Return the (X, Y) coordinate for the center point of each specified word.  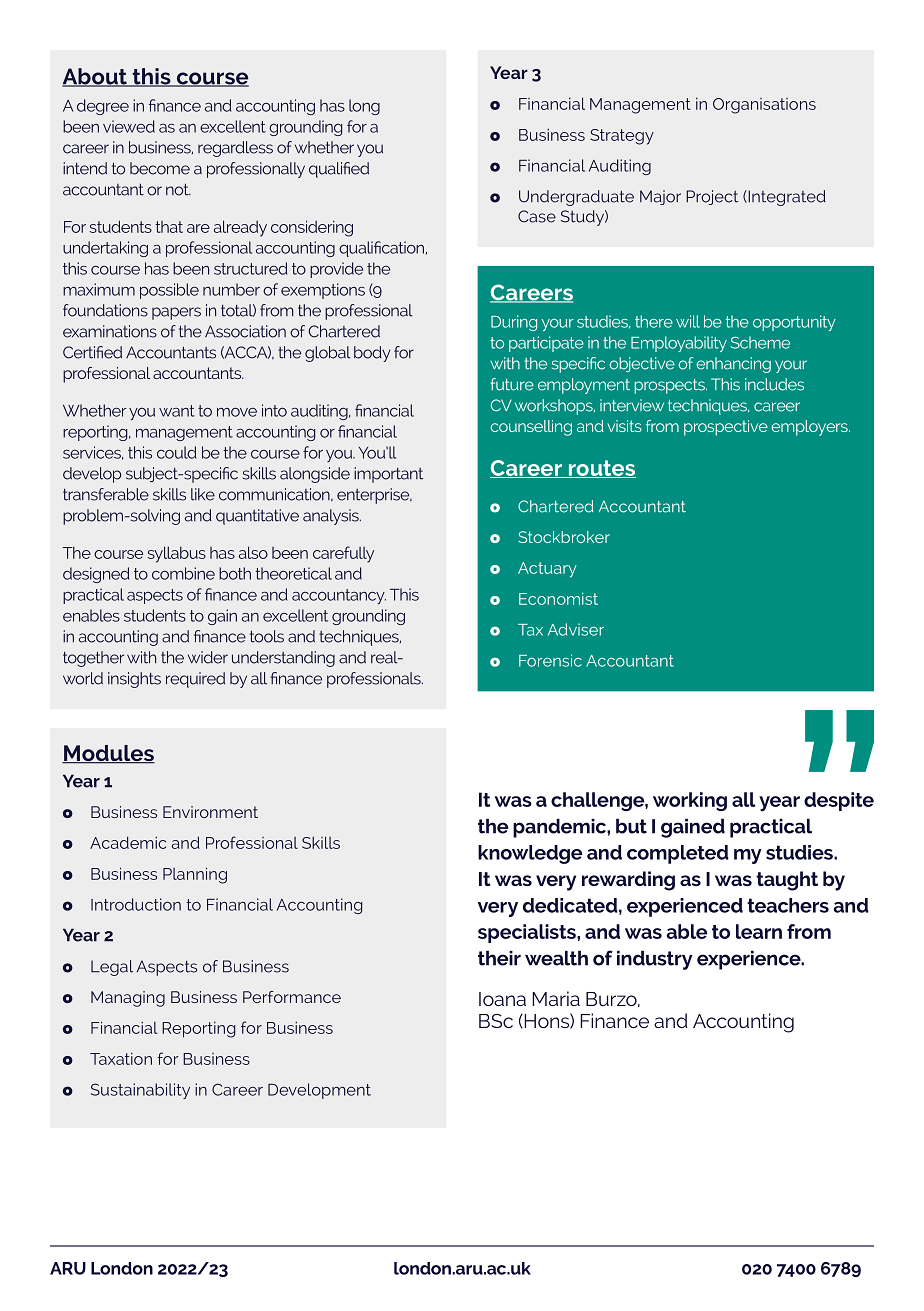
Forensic (550, 660)
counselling (531, 428)
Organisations (764, 106)
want (177, 411)
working (690, 801)
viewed (129, 126)
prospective (726, 428)
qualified (339, 170)
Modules (108, 754)
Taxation (121, 1058)
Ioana (502, 999)
